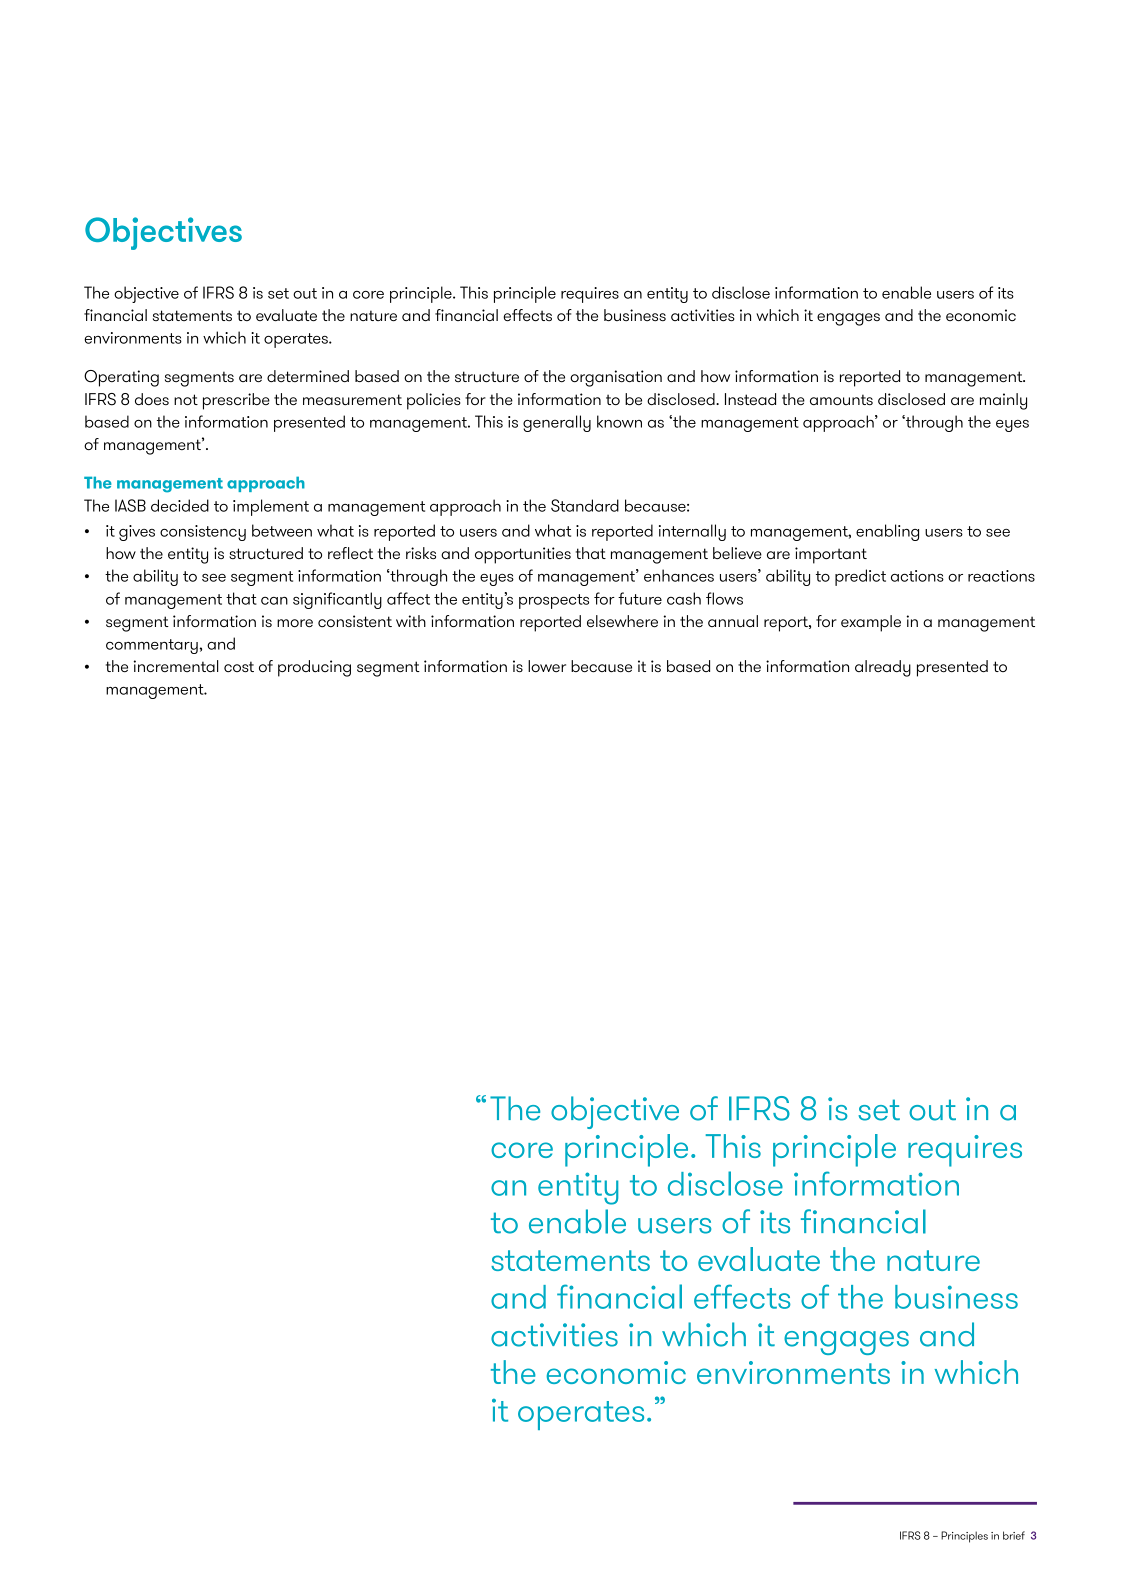 The height and width of the page is (1586, 1121). Describe the element at coordinates (883, 668) in the page. I see `already` at that location.
